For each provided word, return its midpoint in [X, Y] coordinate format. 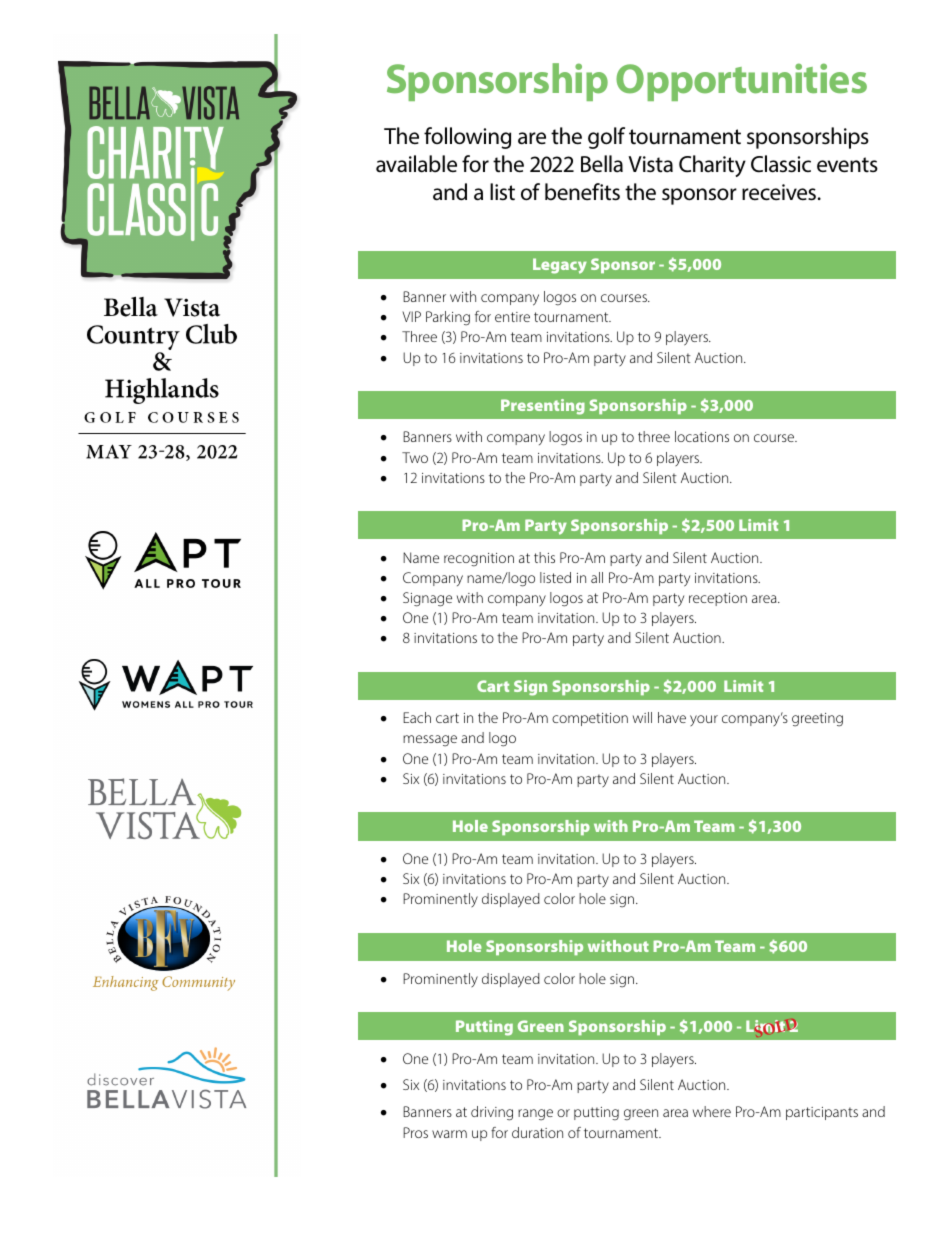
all [597, 577]
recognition [479, 560]
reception [718, 599]
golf [606, 138]
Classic [781, 164]
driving [492, 1113]
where [712, 1111]
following [467, 138]
